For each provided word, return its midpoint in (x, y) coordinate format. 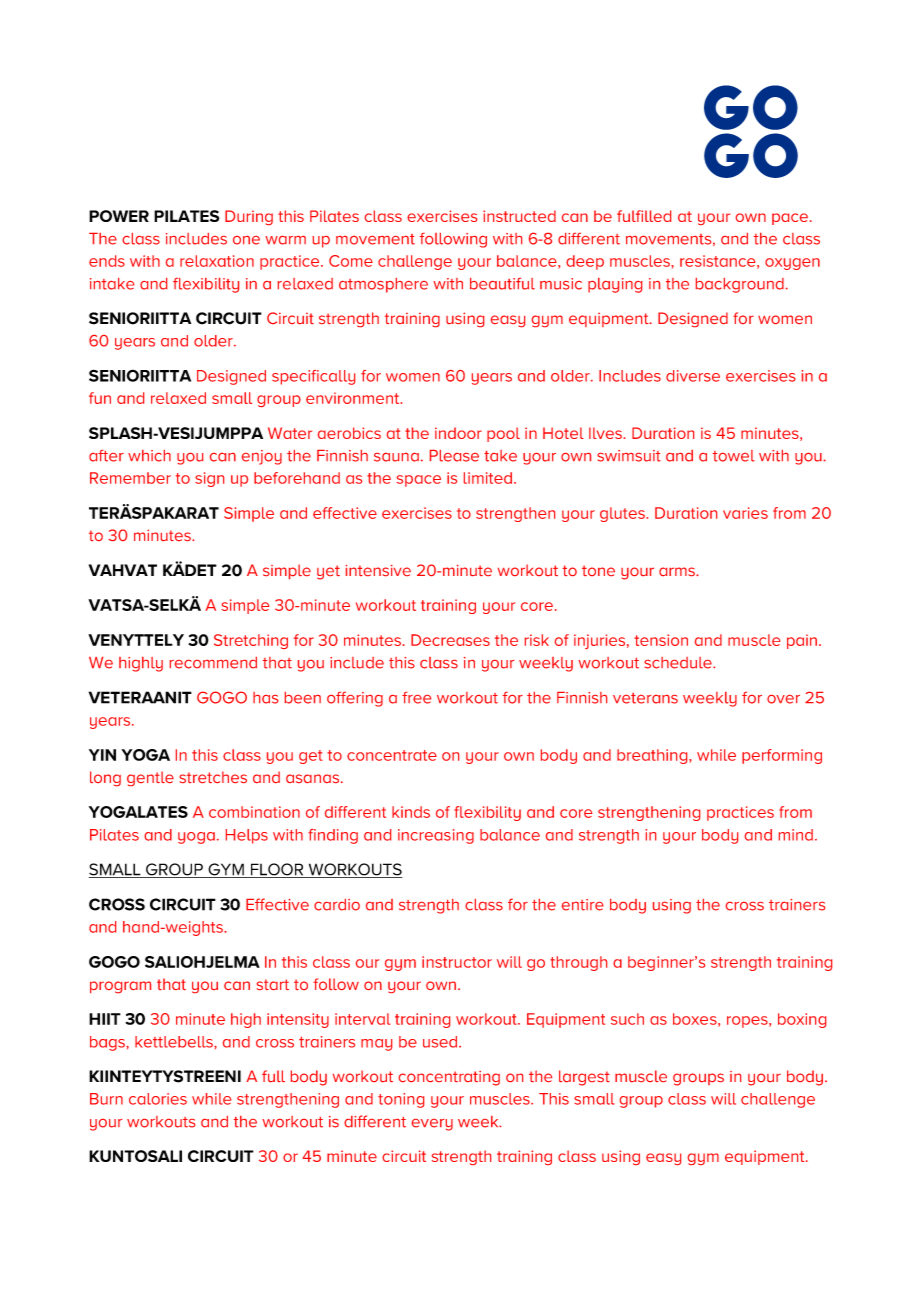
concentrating (449, 1078)
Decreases (450, 640)
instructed (519, 216)
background (740, 285)
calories (158, 1099)
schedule (679, 663)
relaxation (217, 261)
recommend (213, 663)
